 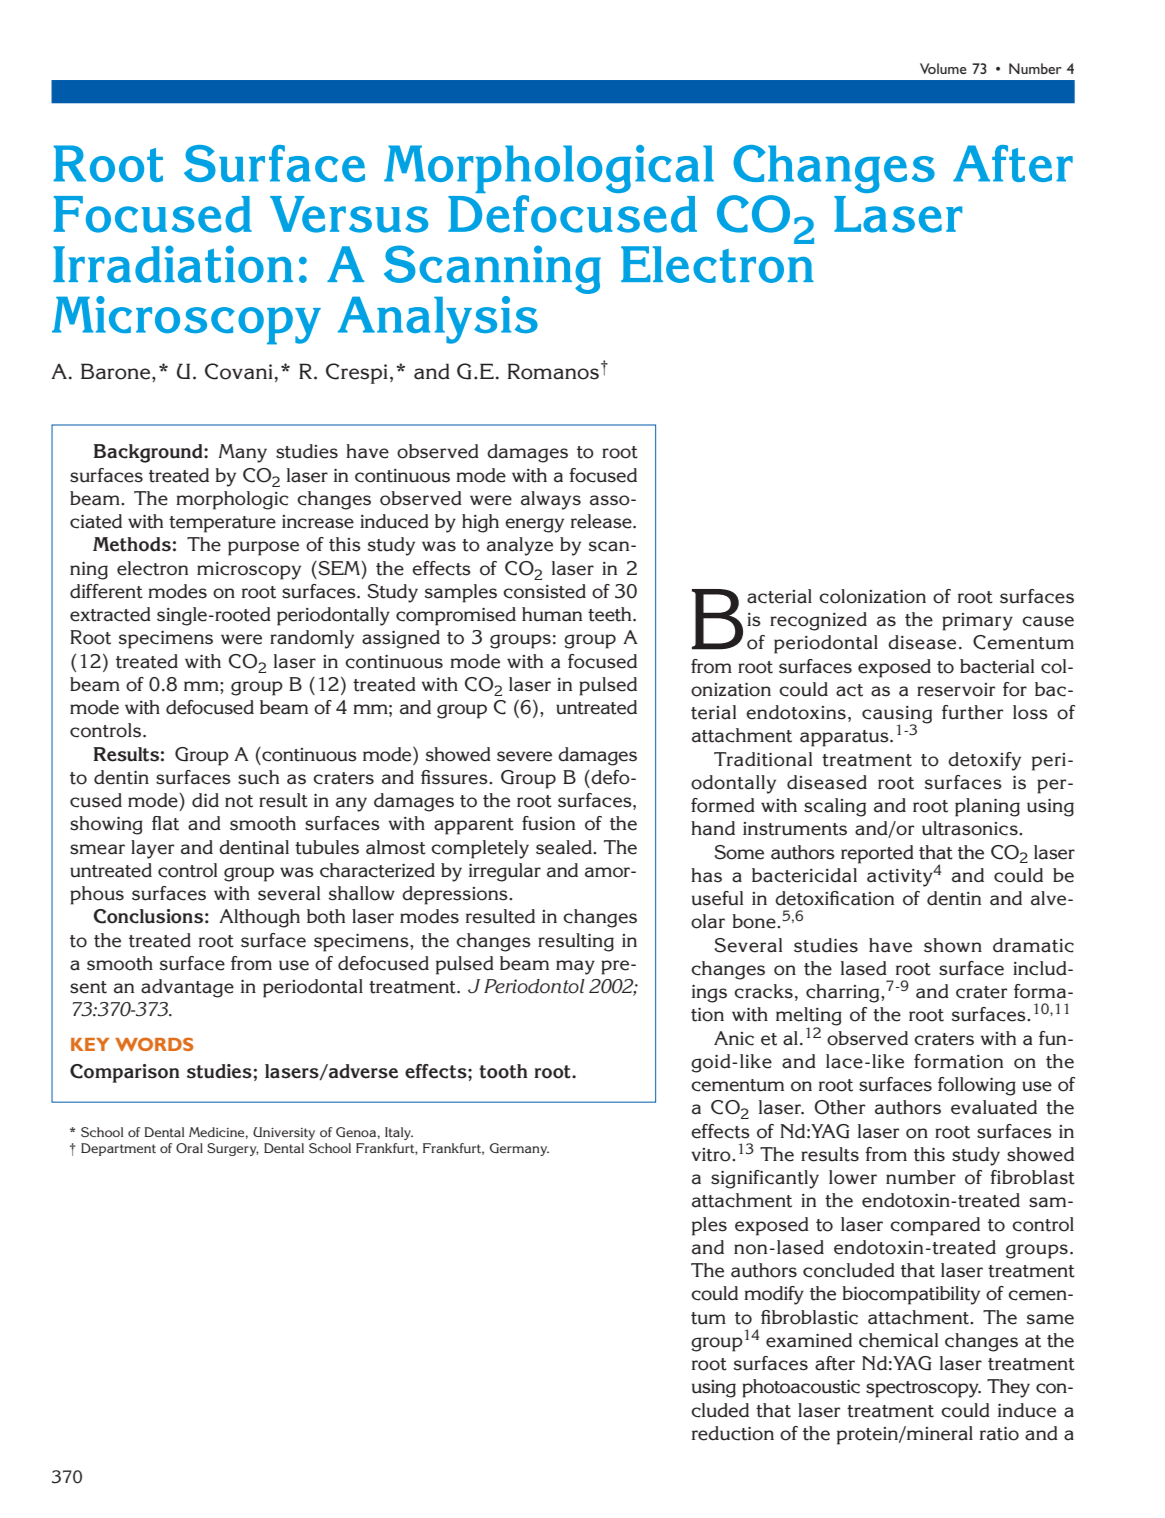 What do you see at coordinates (110, 614) in the screenshot?
I see `extracted` at bounding box center [110, 614].
